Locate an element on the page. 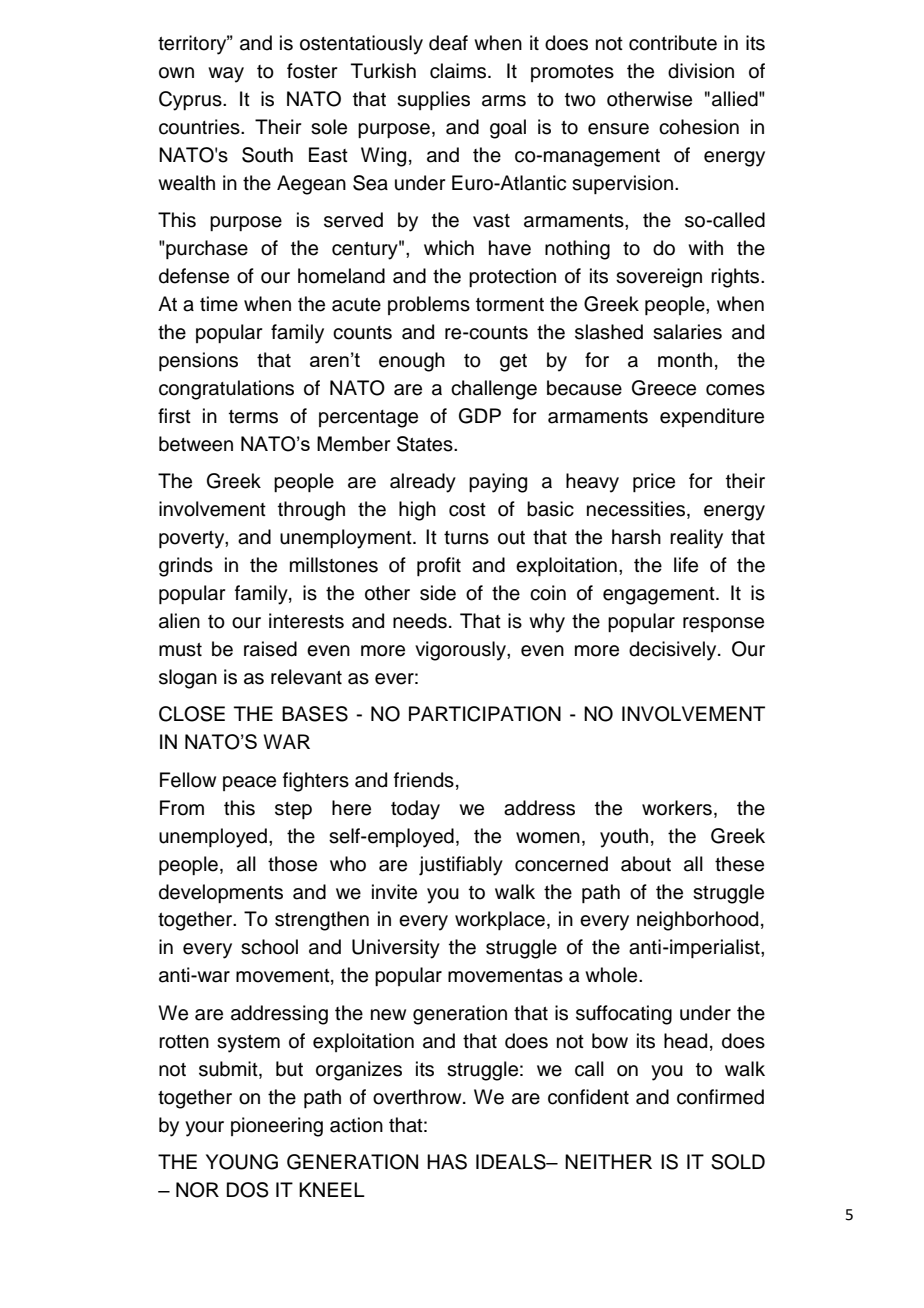 This image has width=924, height=1308. claims is located at coordinates (459, 71).
